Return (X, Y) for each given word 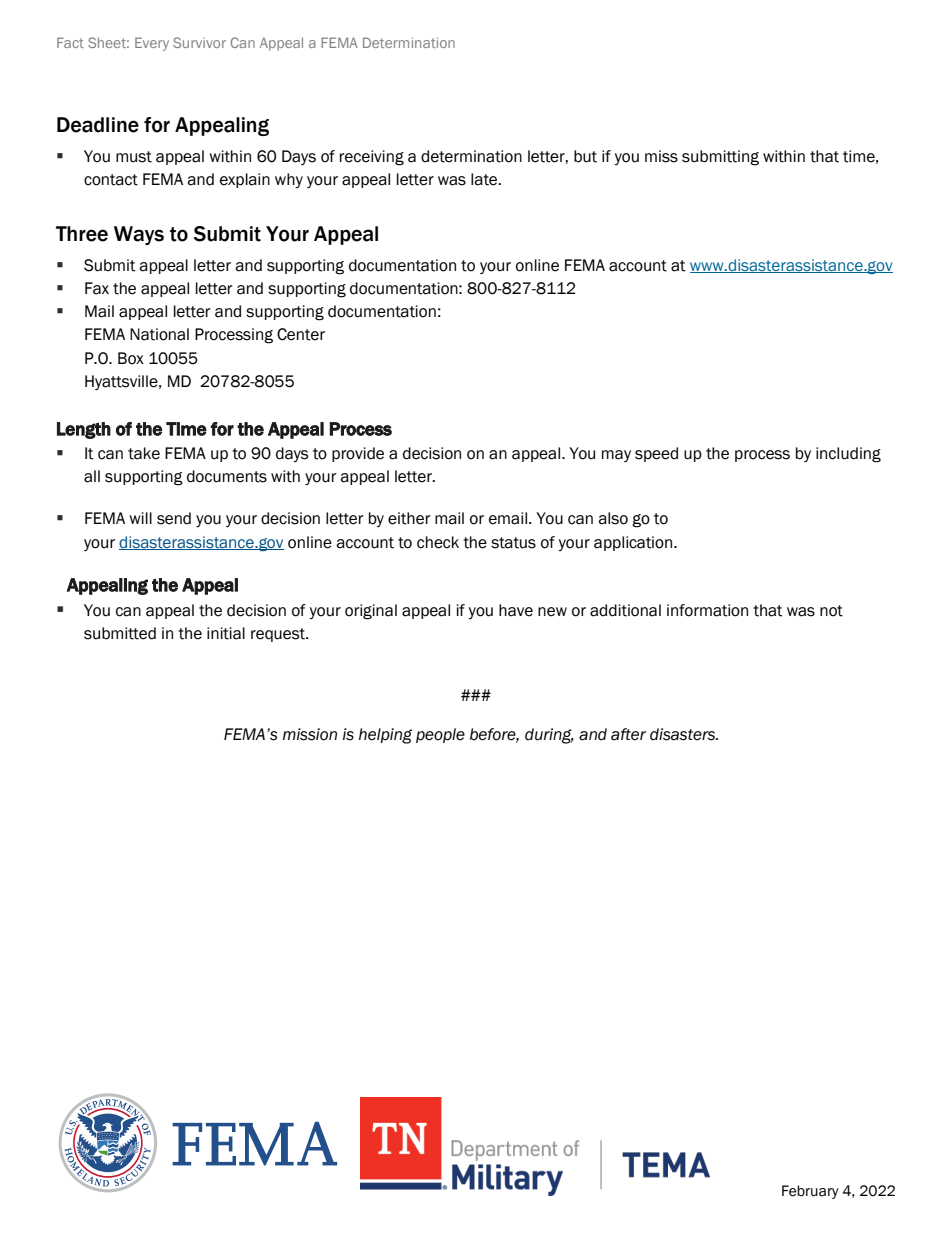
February (810, 1192)
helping (385, 736)
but (585, 156)
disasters (683, 734)
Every (152, 44)
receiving (372, 158)
